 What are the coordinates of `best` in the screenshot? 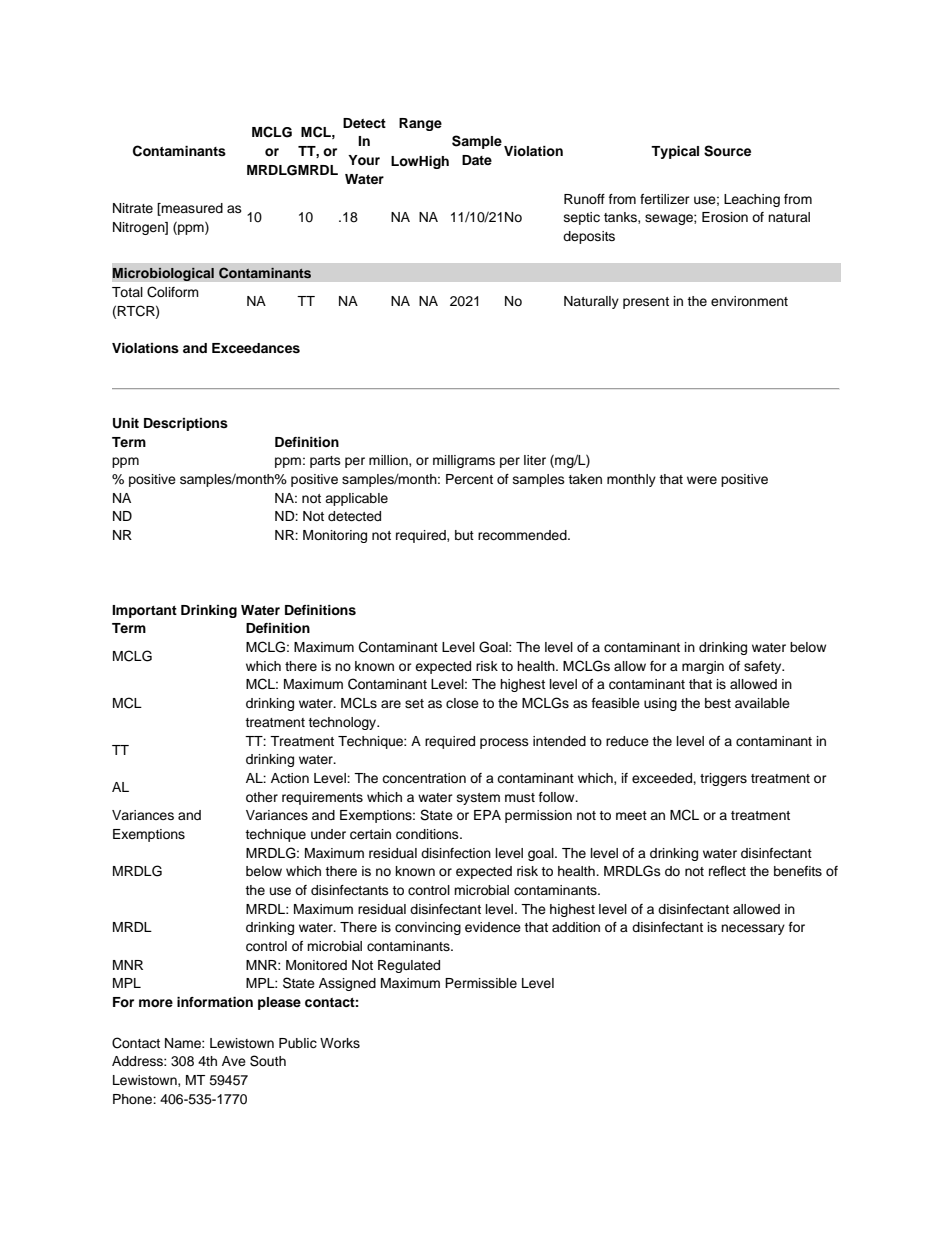 It's located at (718, 703).
